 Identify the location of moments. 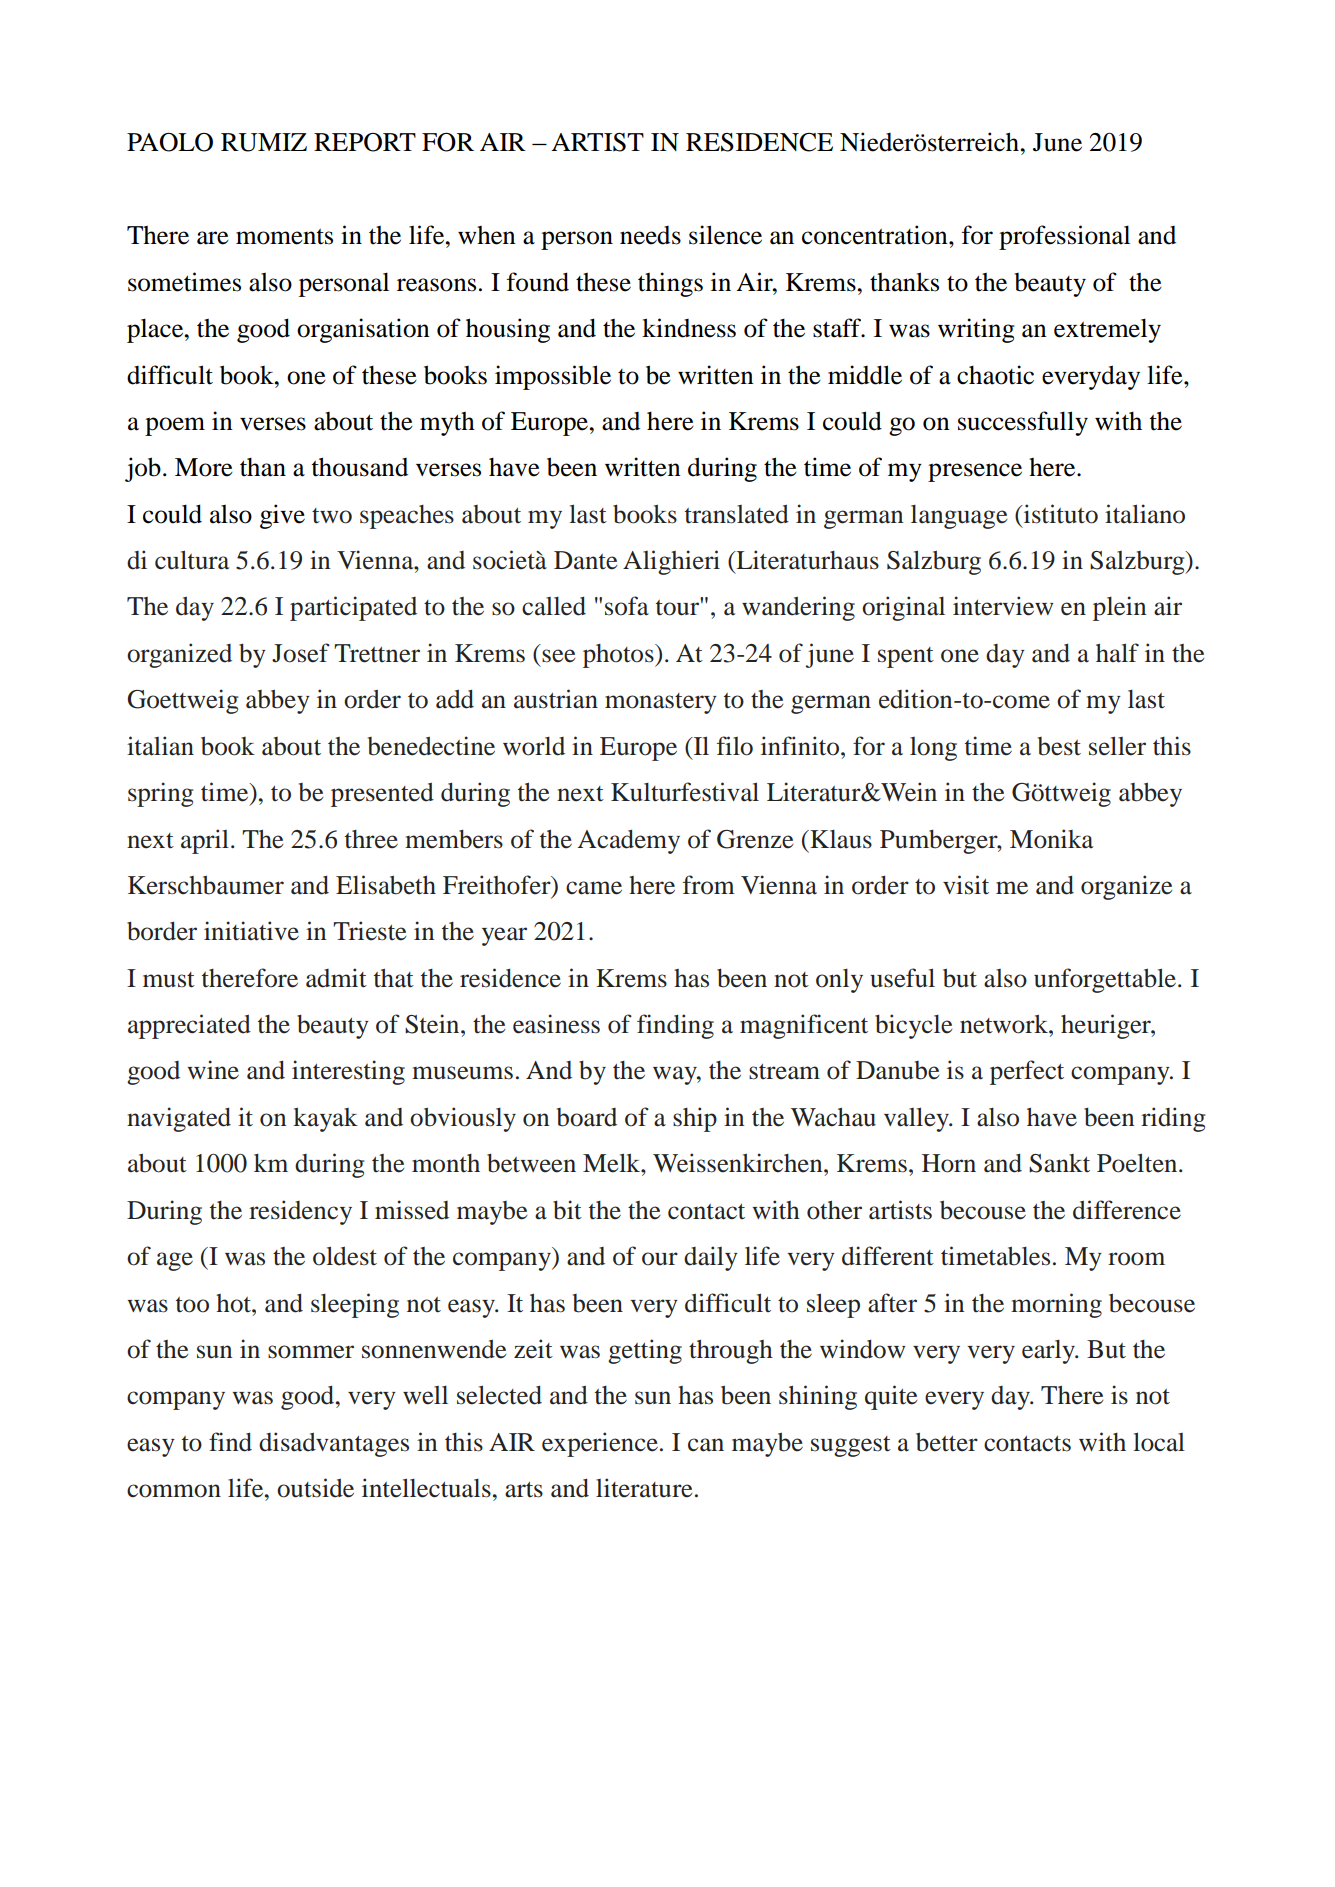
(284, 237).
